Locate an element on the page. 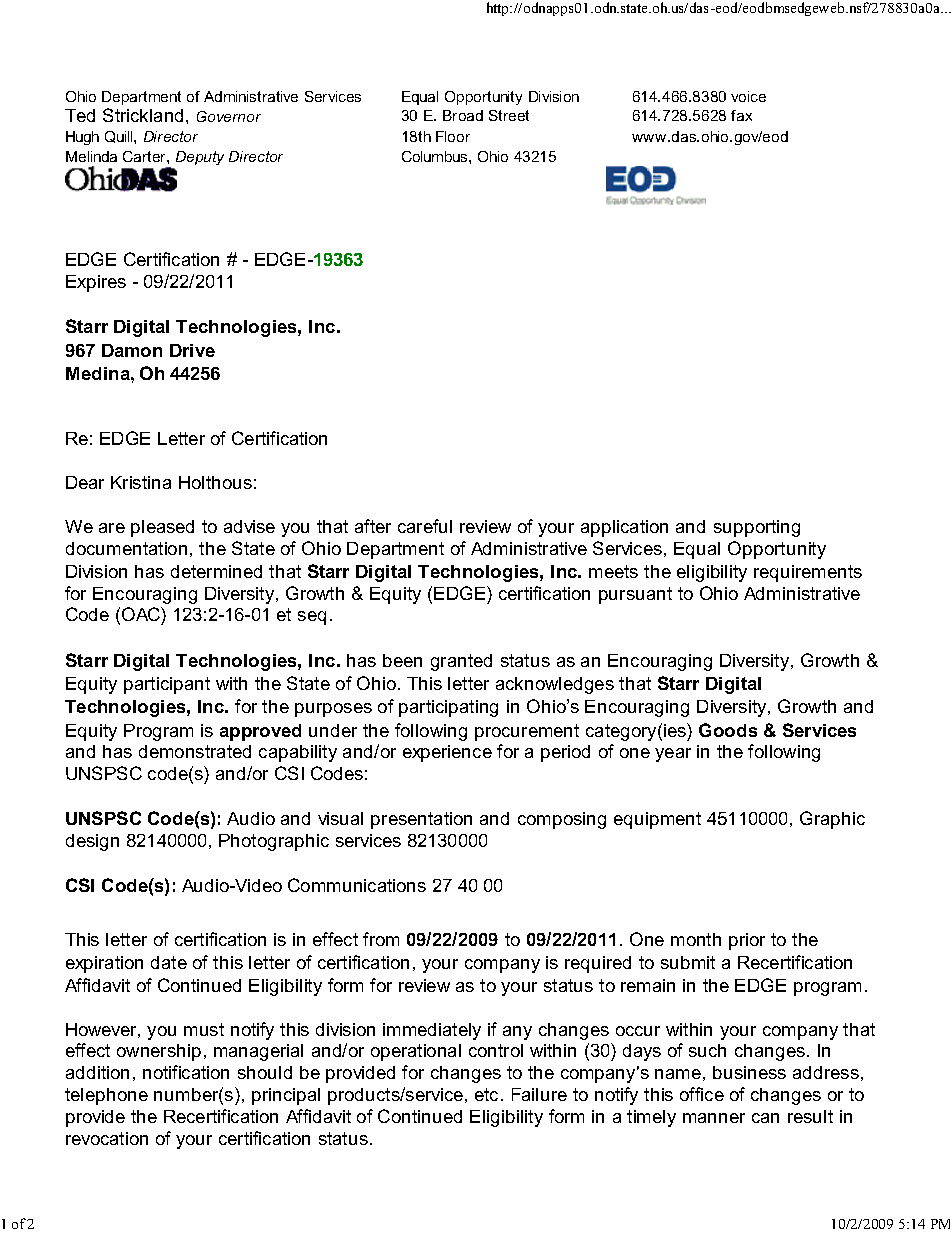  fax is located at coordinates (741, 115).
